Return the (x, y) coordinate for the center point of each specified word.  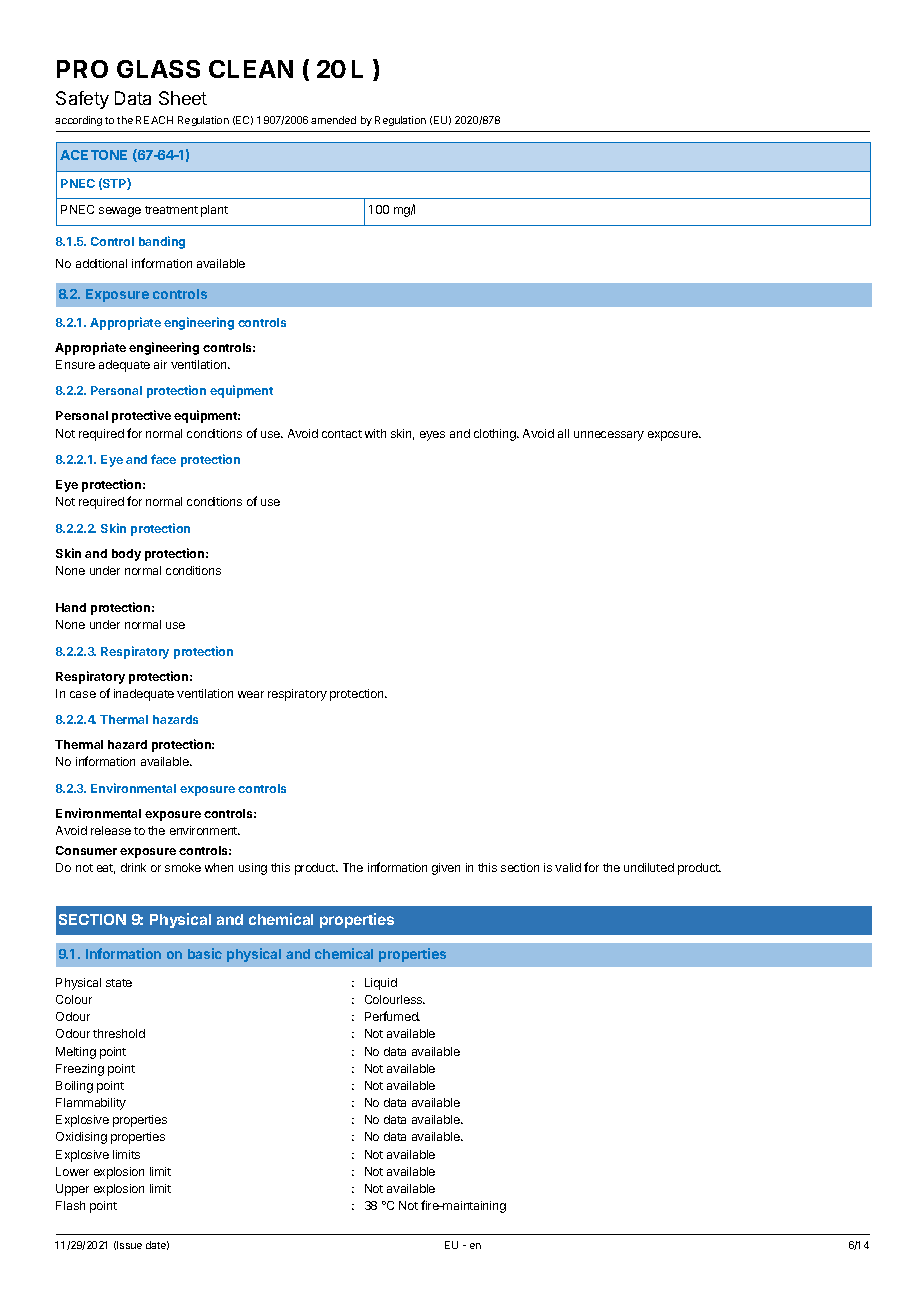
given (446, 869)
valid (568, 867)
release (111, 830)
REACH (154, 120)
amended (333, 120)
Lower (72, 1171)
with (375, 433)
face (163, 459)
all (563, 433)
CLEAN (251, 69)
